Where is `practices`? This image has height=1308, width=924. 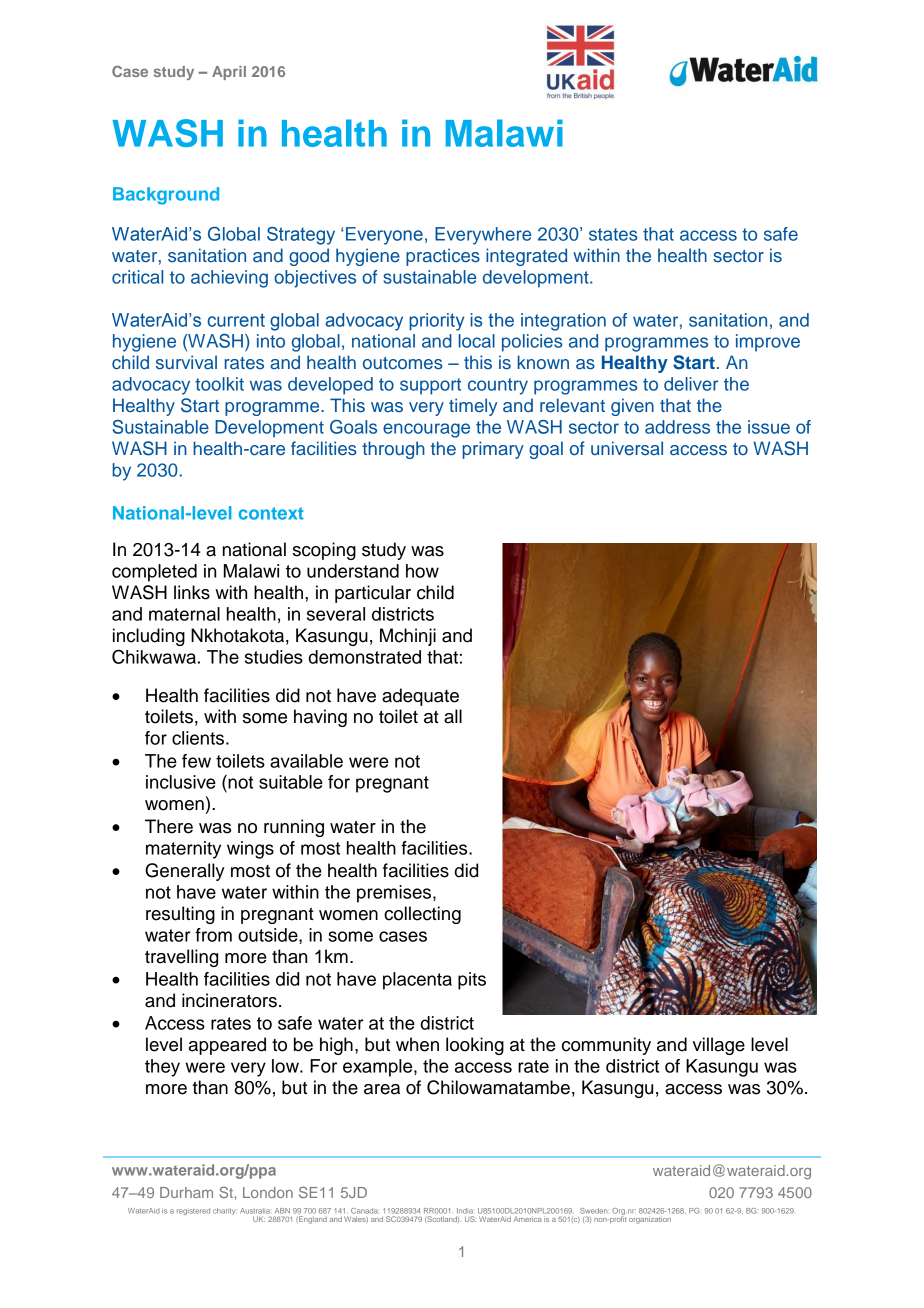
practices is located at coordinates (443, 257).
